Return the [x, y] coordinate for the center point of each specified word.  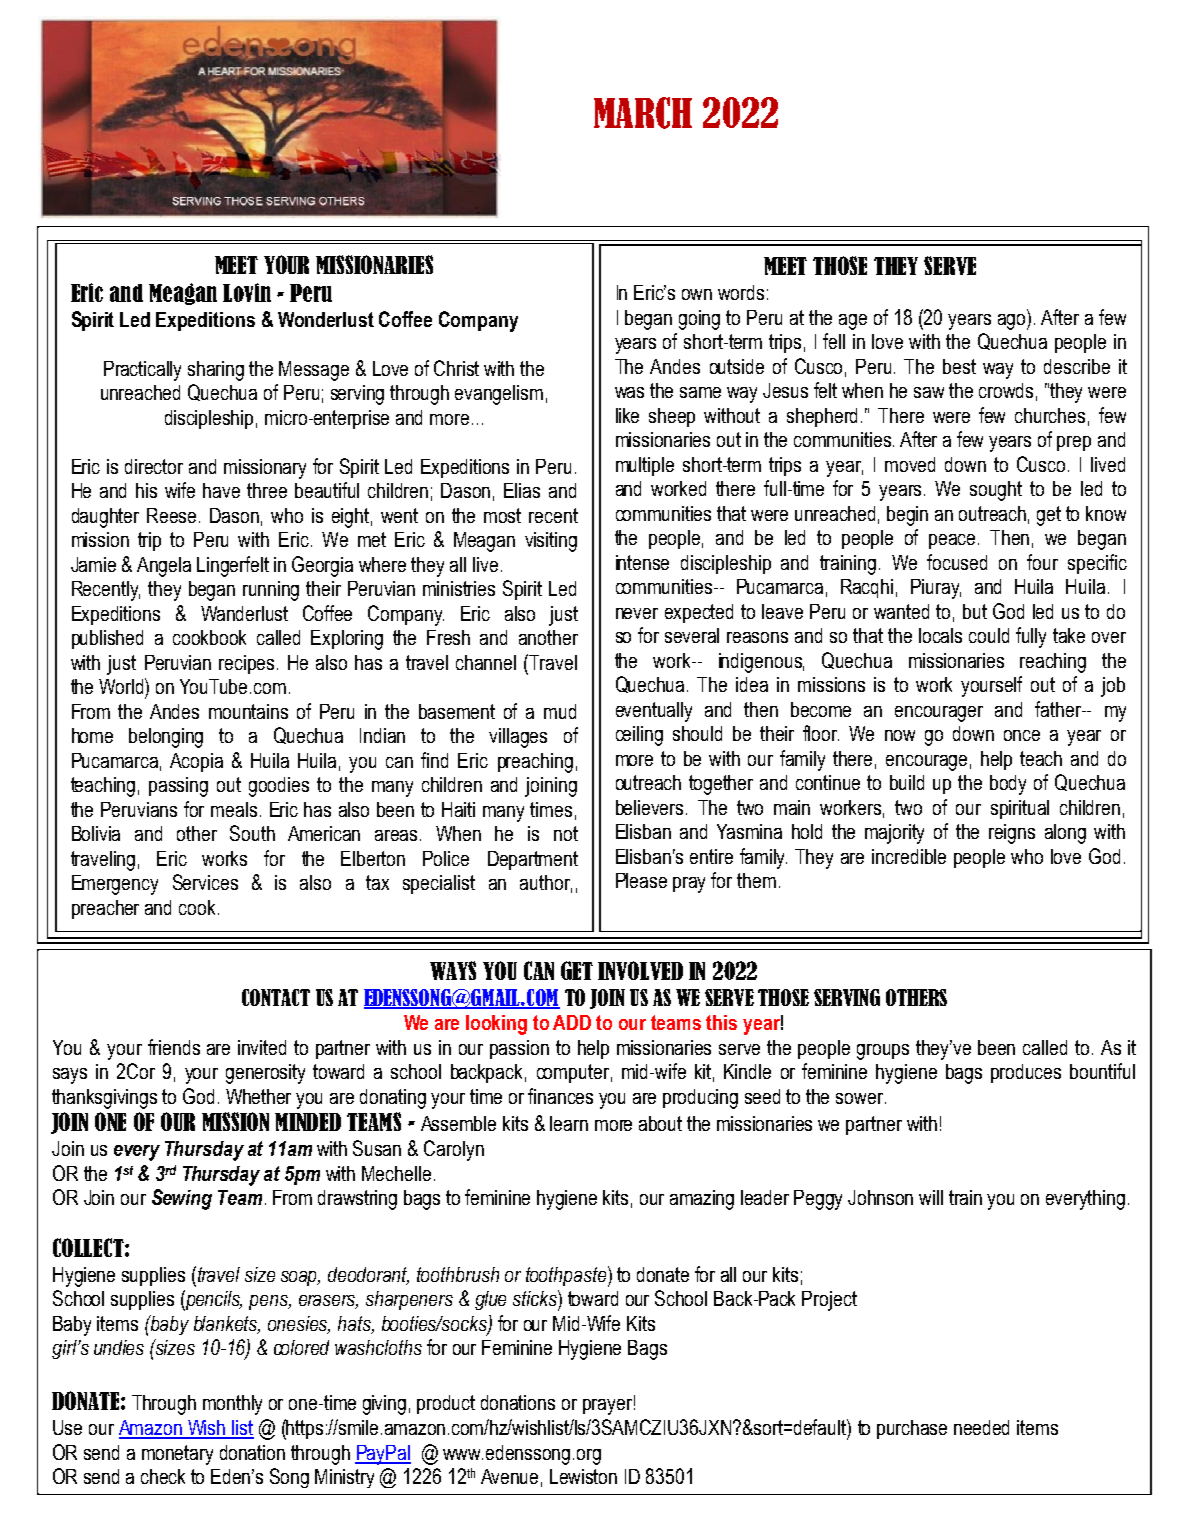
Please [641, 880]
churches [1050, 415]
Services [205, 882]
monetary [177, 1455]
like [627, 415]
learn [569, 1123]
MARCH [643, 113]
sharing [216, 371]
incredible [909, 856]
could [989, 635]
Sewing [182, 1199]
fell [834, 341]
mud [560, 711]
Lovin [247, 292]
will [931, 1197]
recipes [248, 664]
